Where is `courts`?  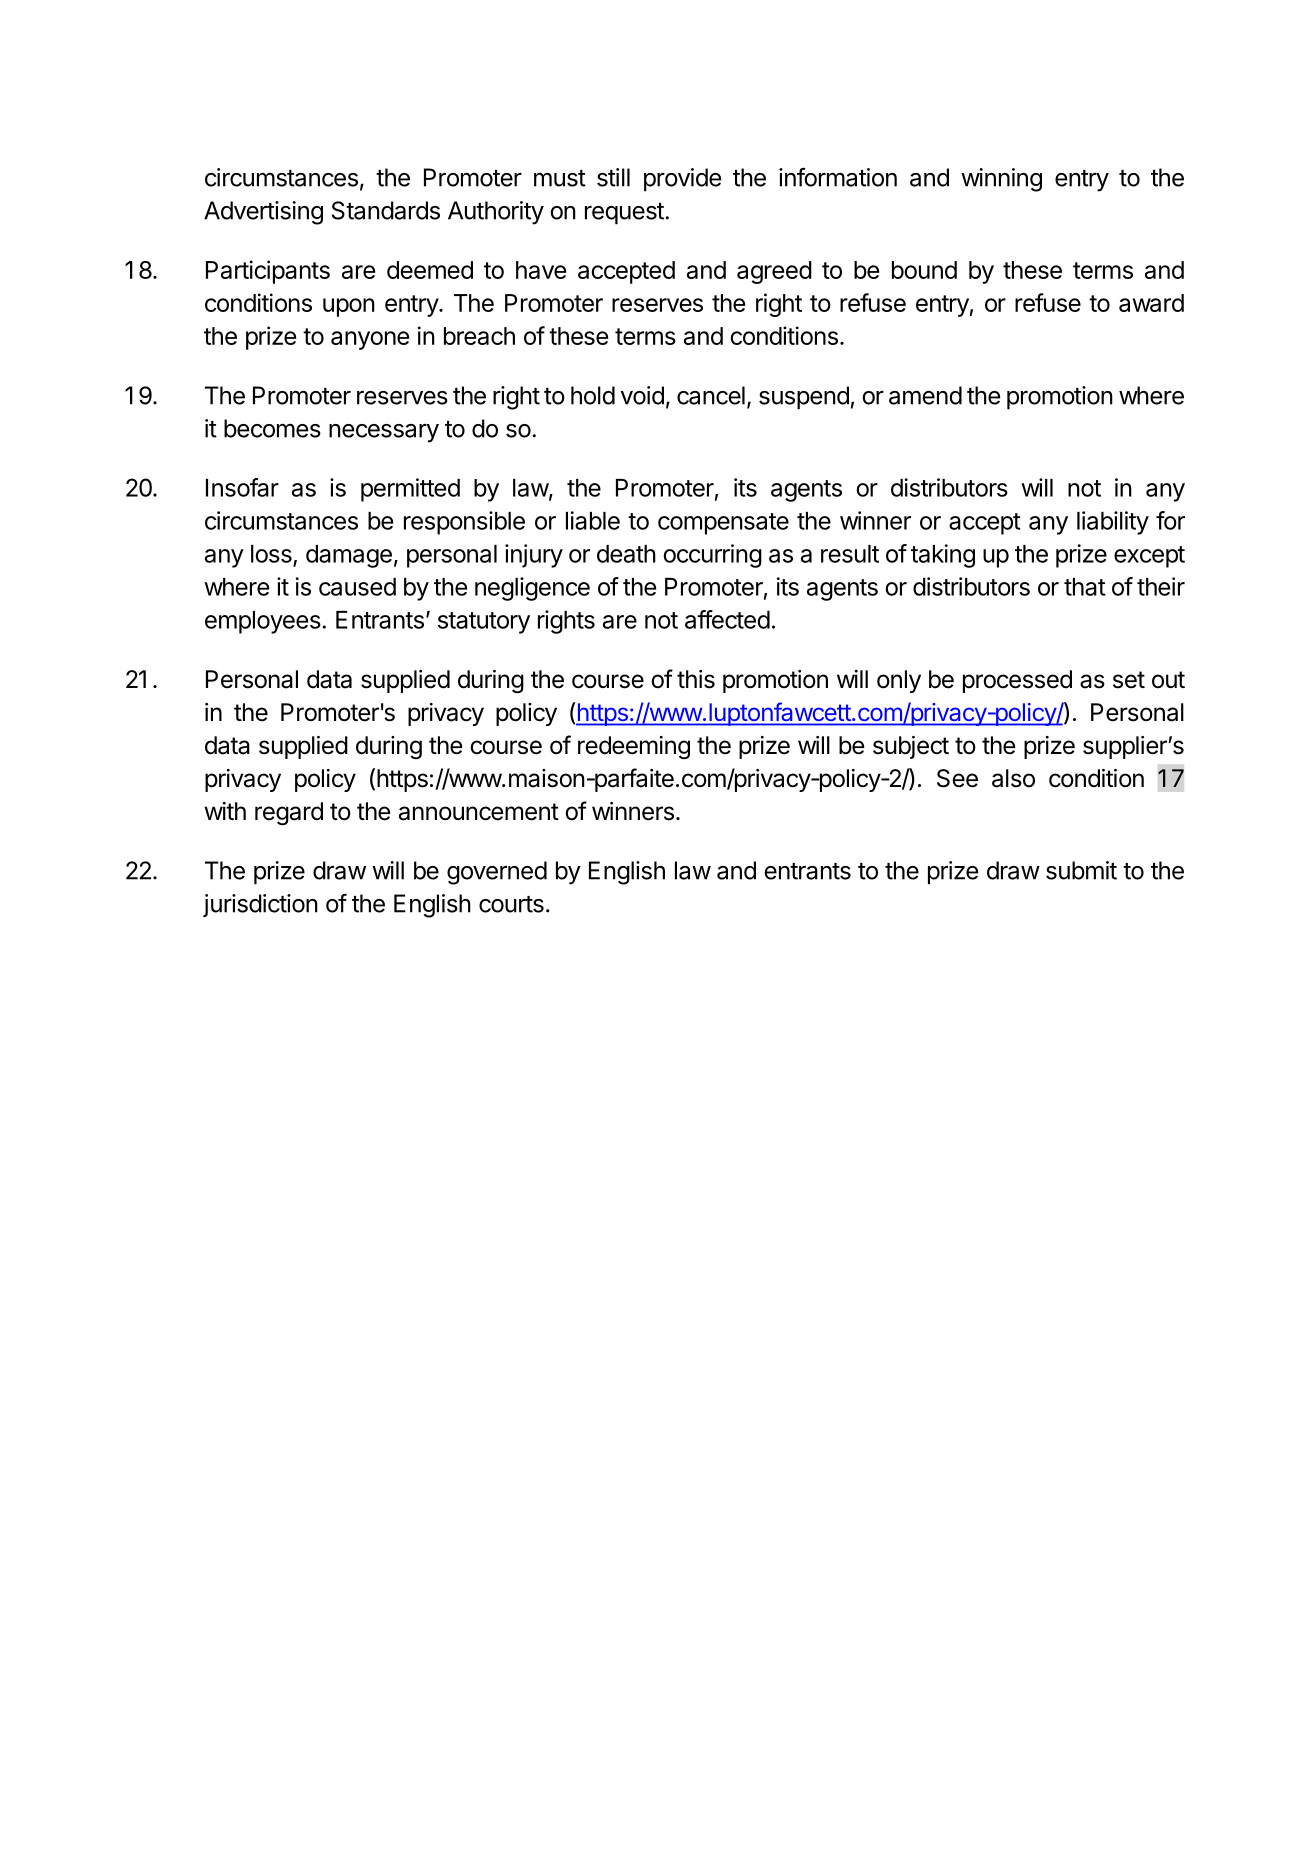 courts is located at coordinates (511, 904).
